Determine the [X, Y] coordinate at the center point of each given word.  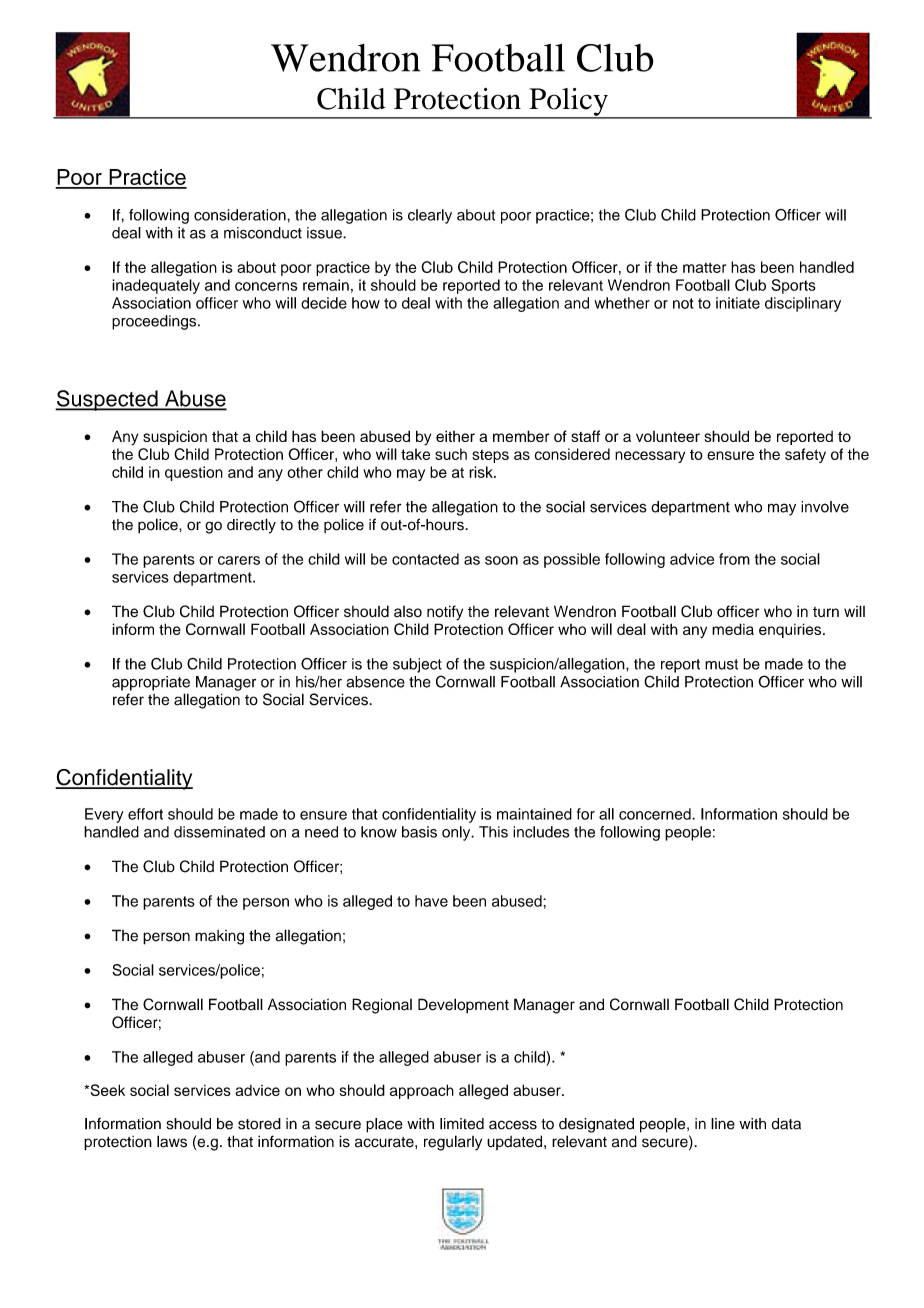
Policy [568, 103]
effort [145, 814]
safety [805, 455]
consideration [241, 215]
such [451, 454]
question [194, 473]
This [493, 832]
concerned [656, 814]
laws [172, 1141]
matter [704, 267]
